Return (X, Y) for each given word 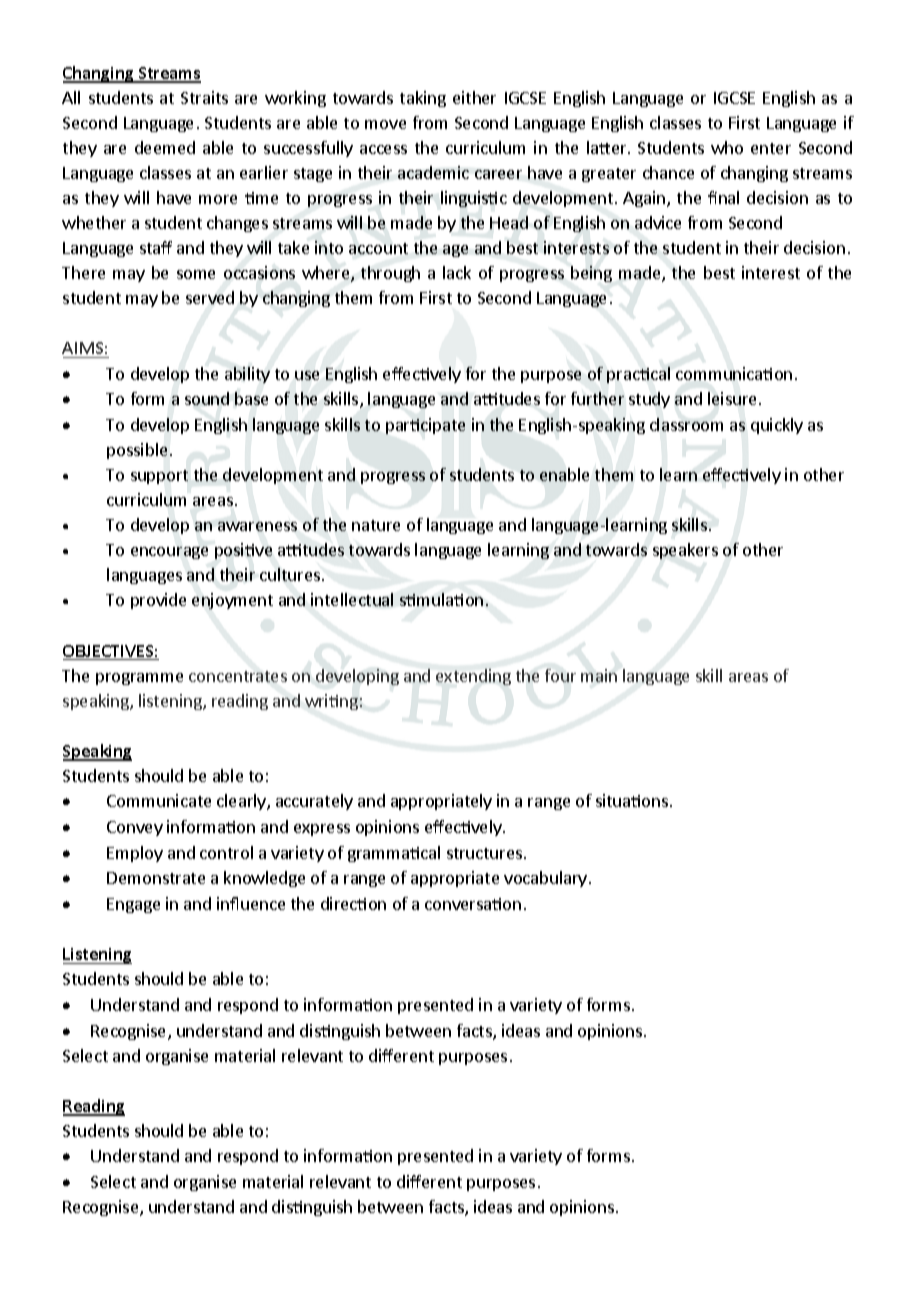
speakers (685, 551)
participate (425, 426)
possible (137, 451)
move (385, 124)
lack (457, 272)
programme (139, 679)
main (599, 675)
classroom (686, 424)
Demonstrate (156, 878)
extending (473, 677)
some (196, 274)
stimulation (441, 599)
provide (158, 601)
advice (658, 222)
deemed (165, 147)
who (727, 147)
